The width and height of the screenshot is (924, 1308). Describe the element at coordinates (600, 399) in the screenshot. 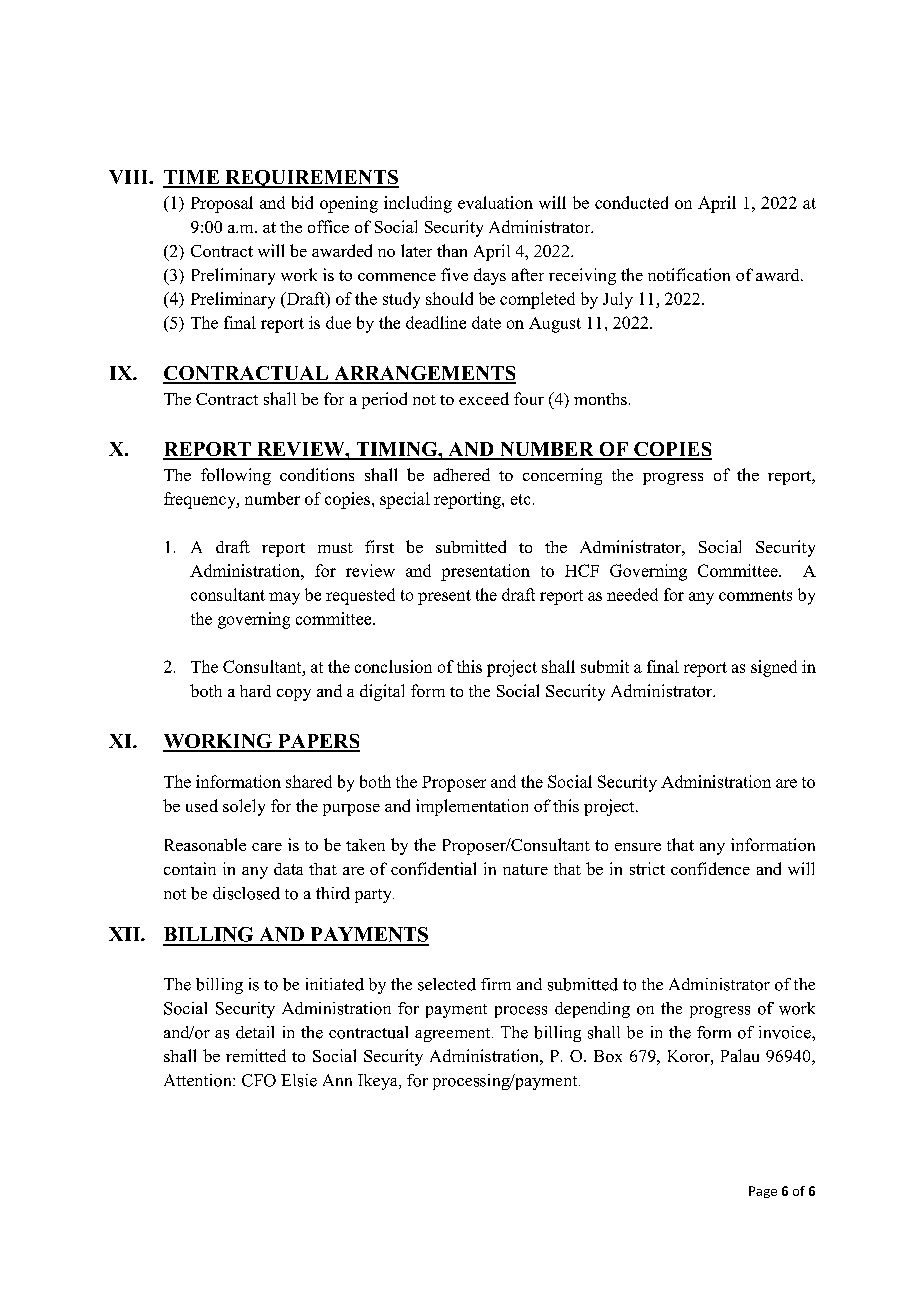

I see `months` at that location.
